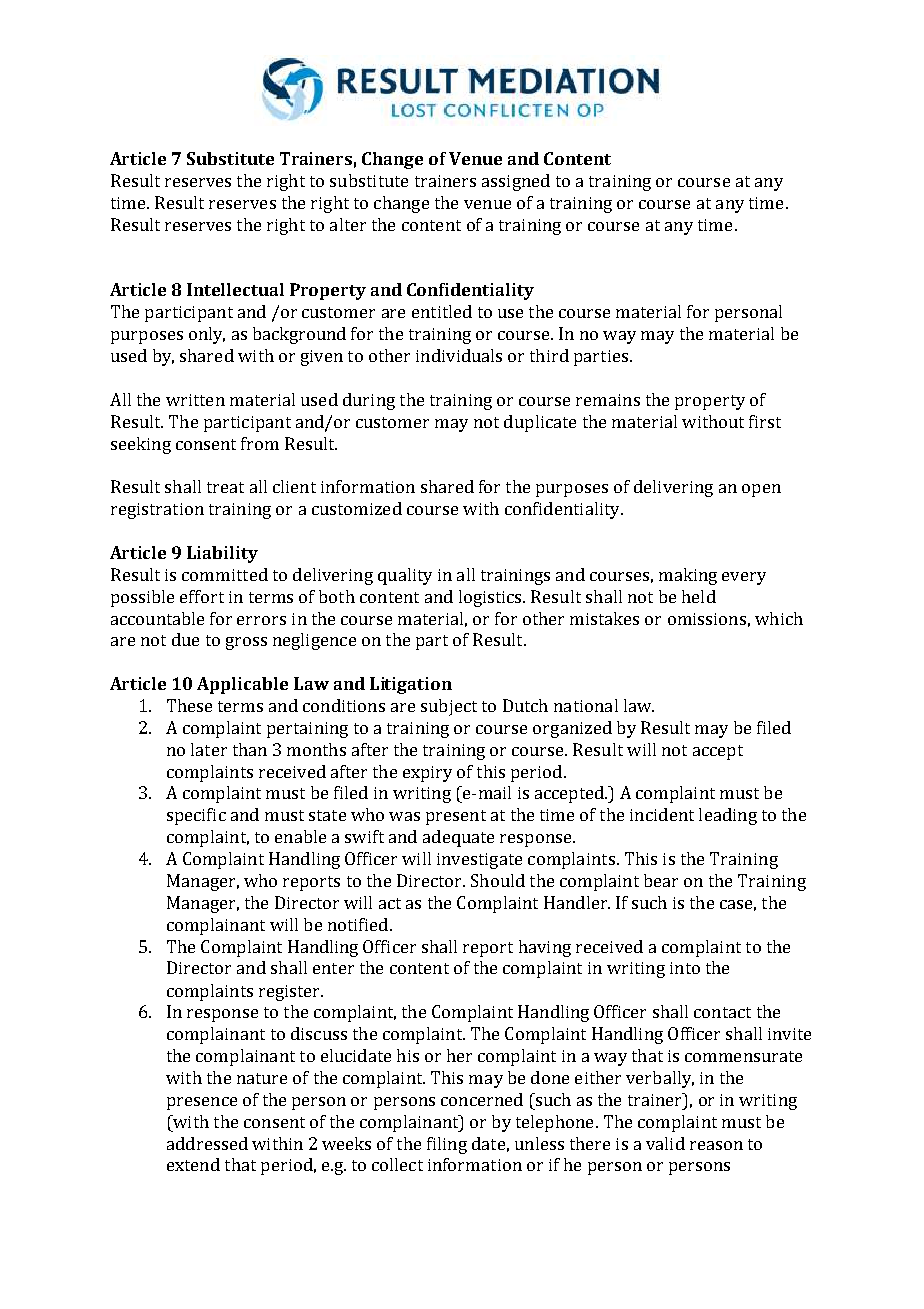  I want to click on omissions, so click(707, 619).
